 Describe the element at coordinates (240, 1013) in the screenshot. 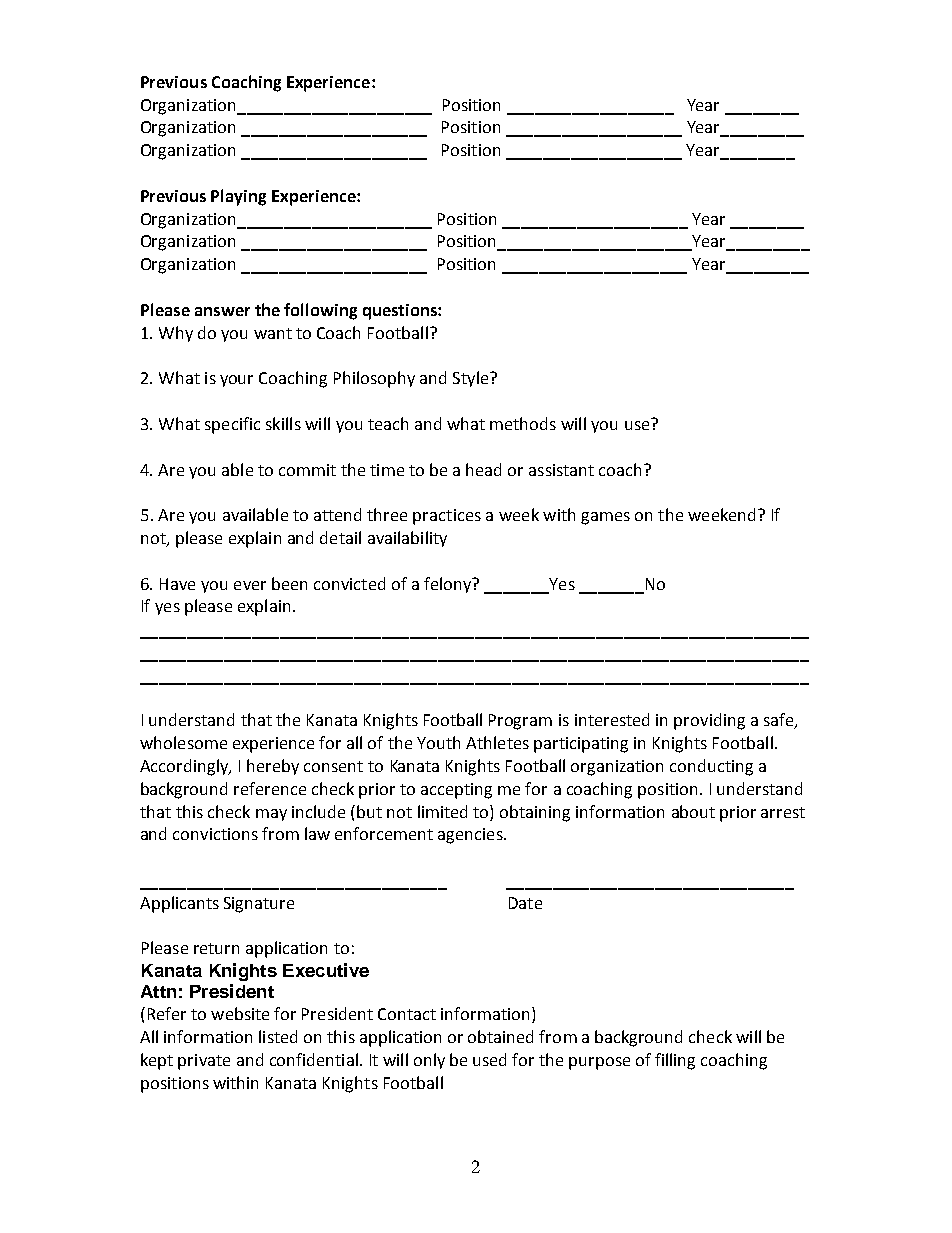

I see `website` at that location.
